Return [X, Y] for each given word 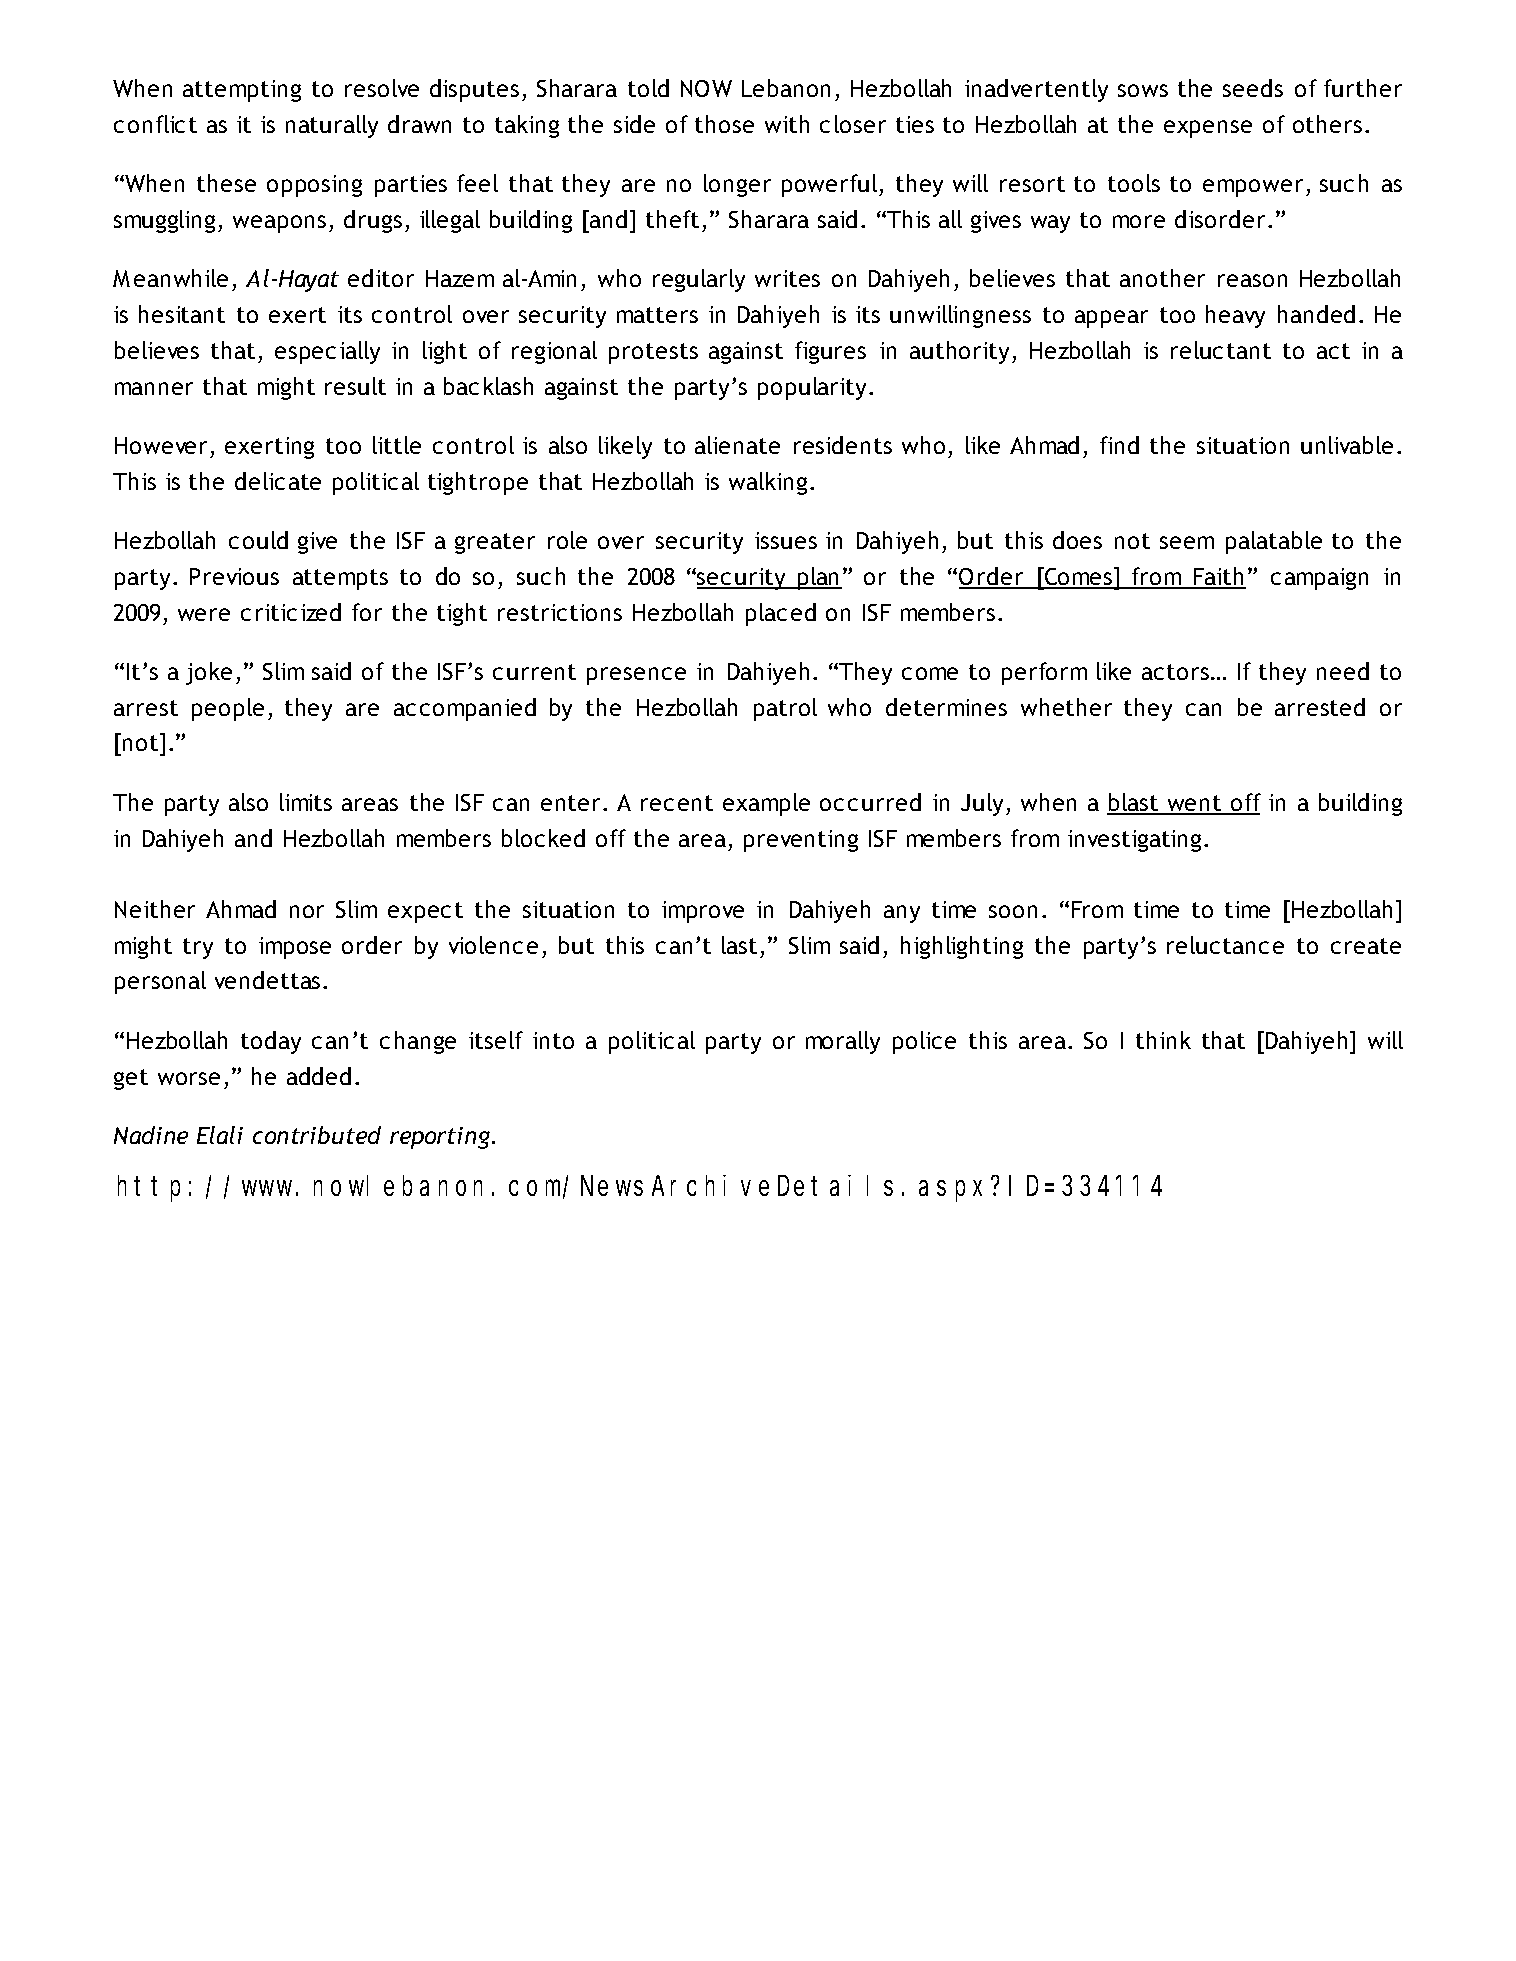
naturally [332, 126]
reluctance [1225, 945]
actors [1175, 672]
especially [327, 352]
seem [1187, 542]
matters [657, 315]
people [228, 709]
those [724, 124]
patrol [785, 709]
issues [786, 540]
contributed [317, 1135]
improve [703, 912]
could [258, 540]
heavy [1235, 316]
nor [307, 911]
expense [1208, 129]
